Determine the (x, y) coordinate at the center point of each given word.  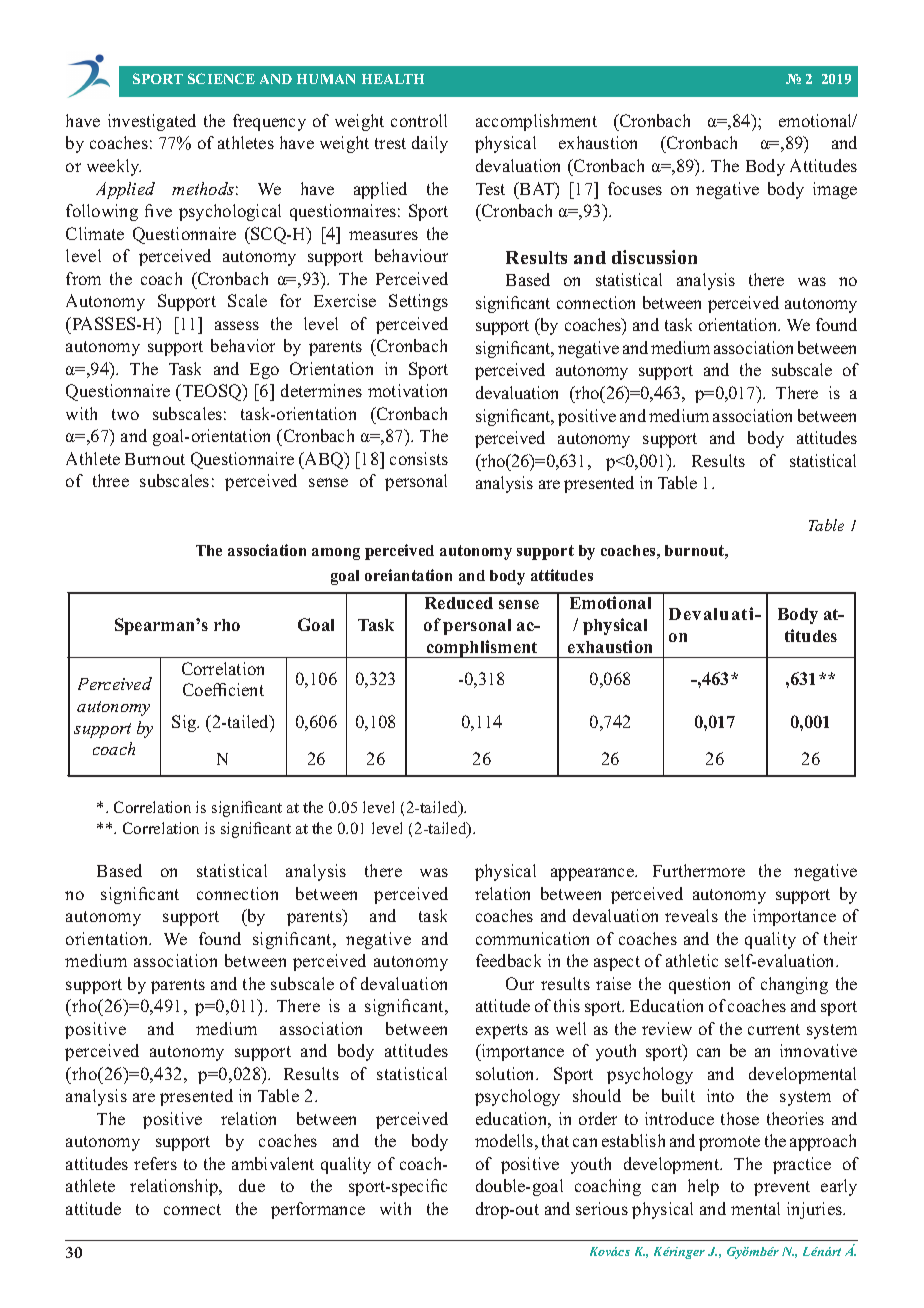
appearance (593, 874)
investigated (152, 122)
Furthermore (699, 870)
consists (419, 458)
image (835, 190)
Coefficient (223, 689)
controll (419, 120)
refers (155, 1163)
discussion (654, 257)
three (111, 480)
